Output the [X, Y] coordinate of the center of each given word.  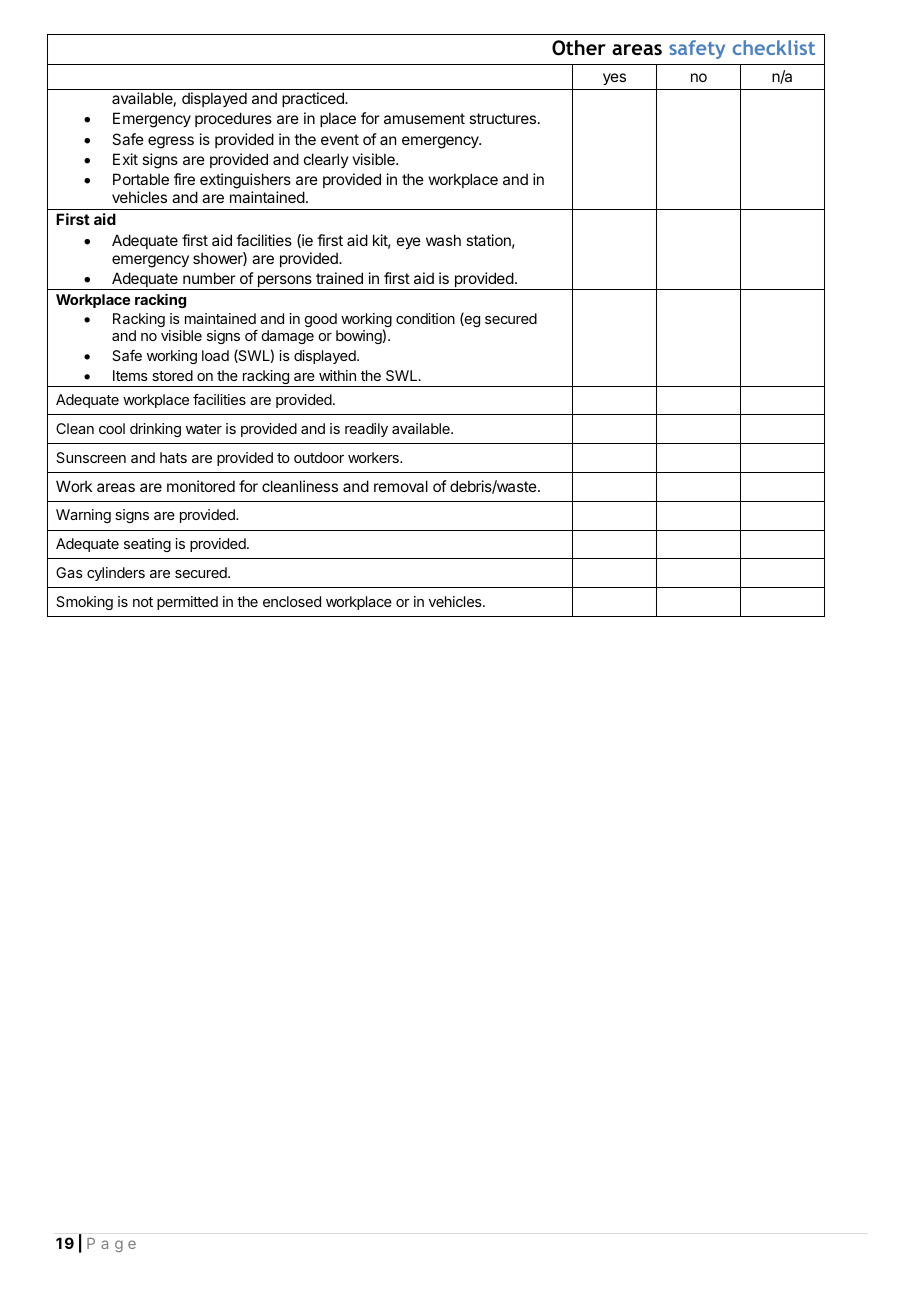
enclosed [292, 601]
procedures [233, 119]
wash [443, 240]
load [215, 355]
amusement [424, 118]
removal [401, 486]
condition [425, 318]
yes [614, 79]
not [143, 602]
